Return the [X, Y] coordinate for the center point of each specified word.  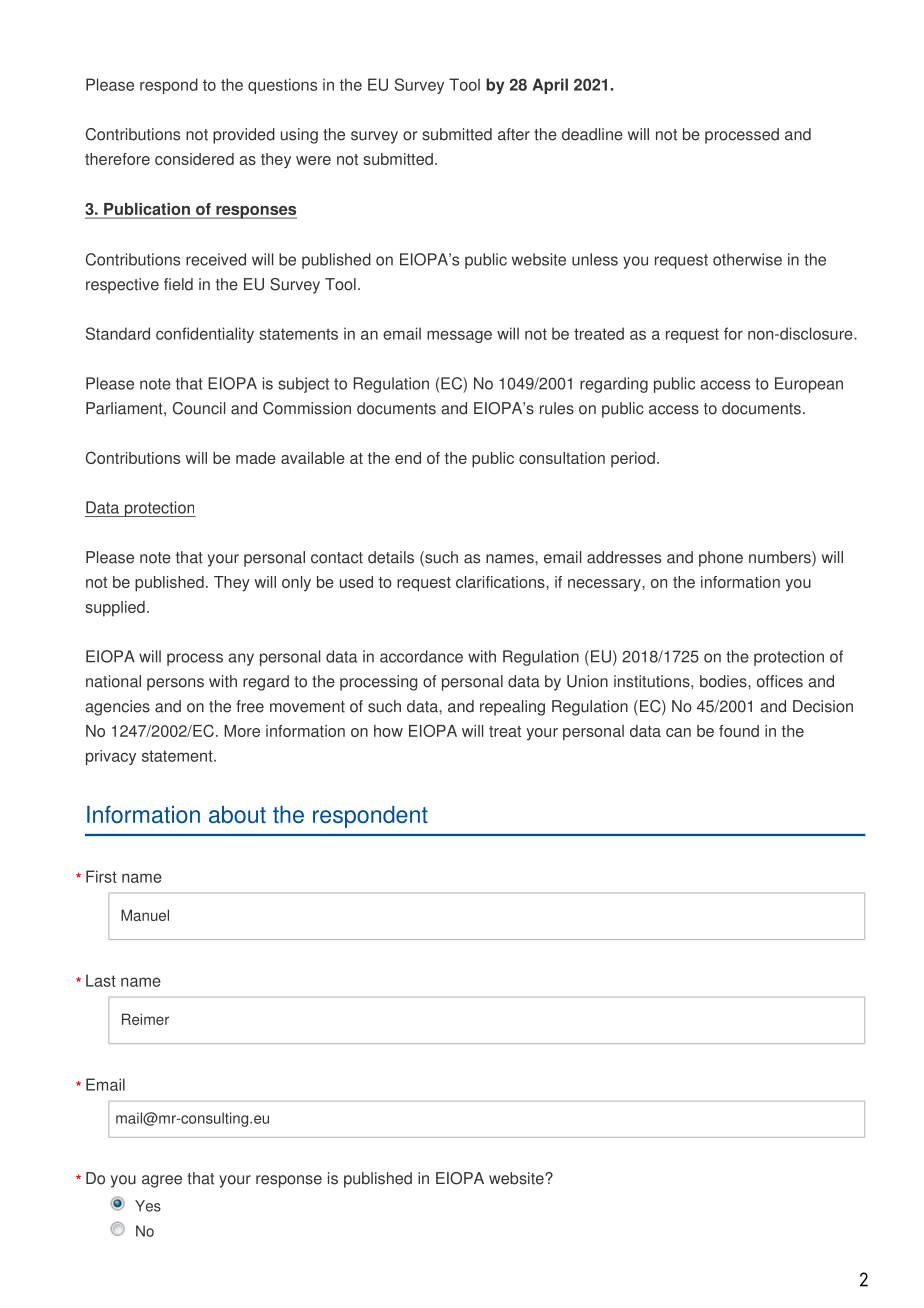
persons [175, 684]
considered [194, 159]
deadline [592, 134]
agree [162, 1181]
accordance [421, 656]
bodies [724, 681]
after [514, 134]
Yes [148, 1206]
